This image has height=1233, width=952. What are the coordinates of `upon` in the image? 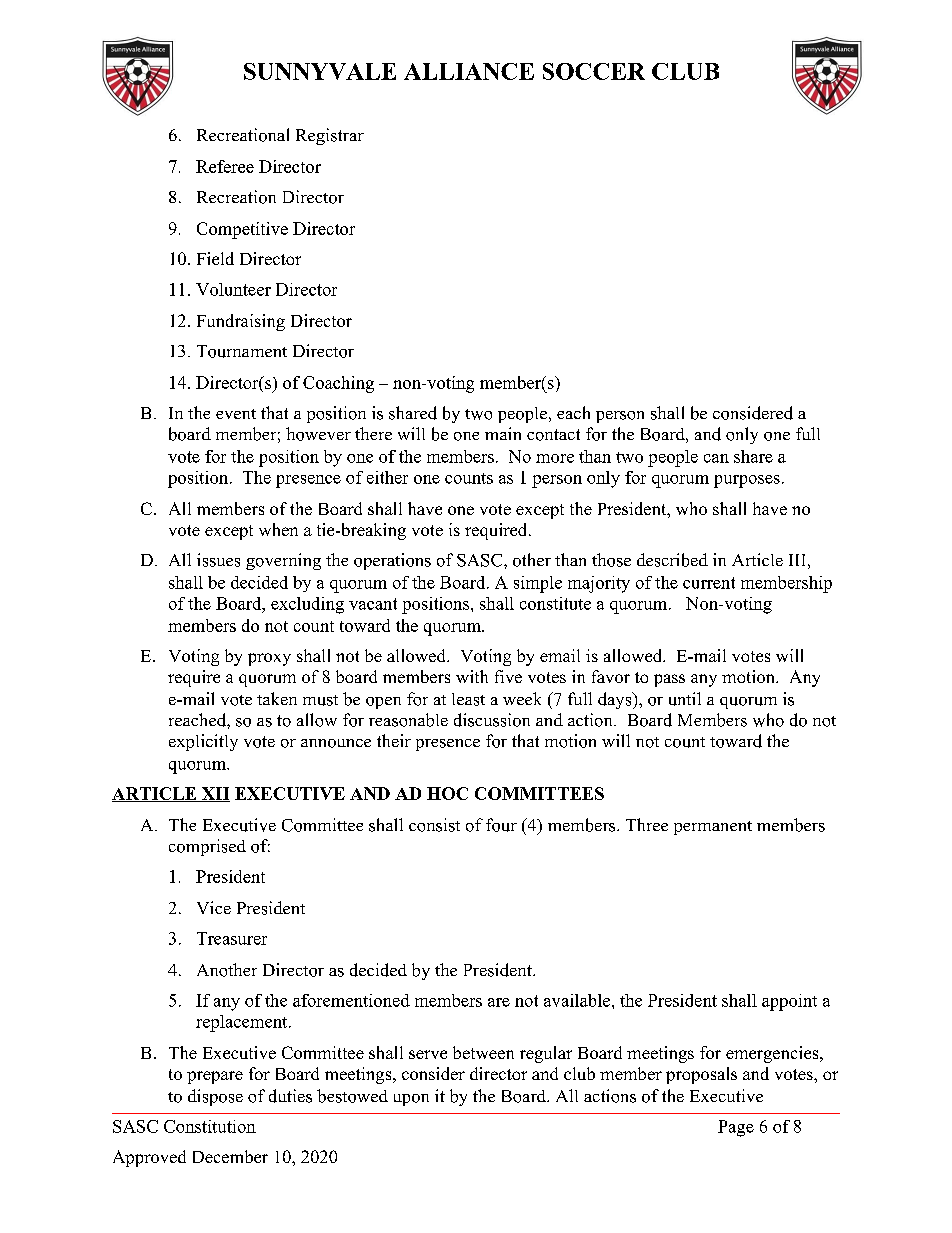 It's located at (411, 1100).
